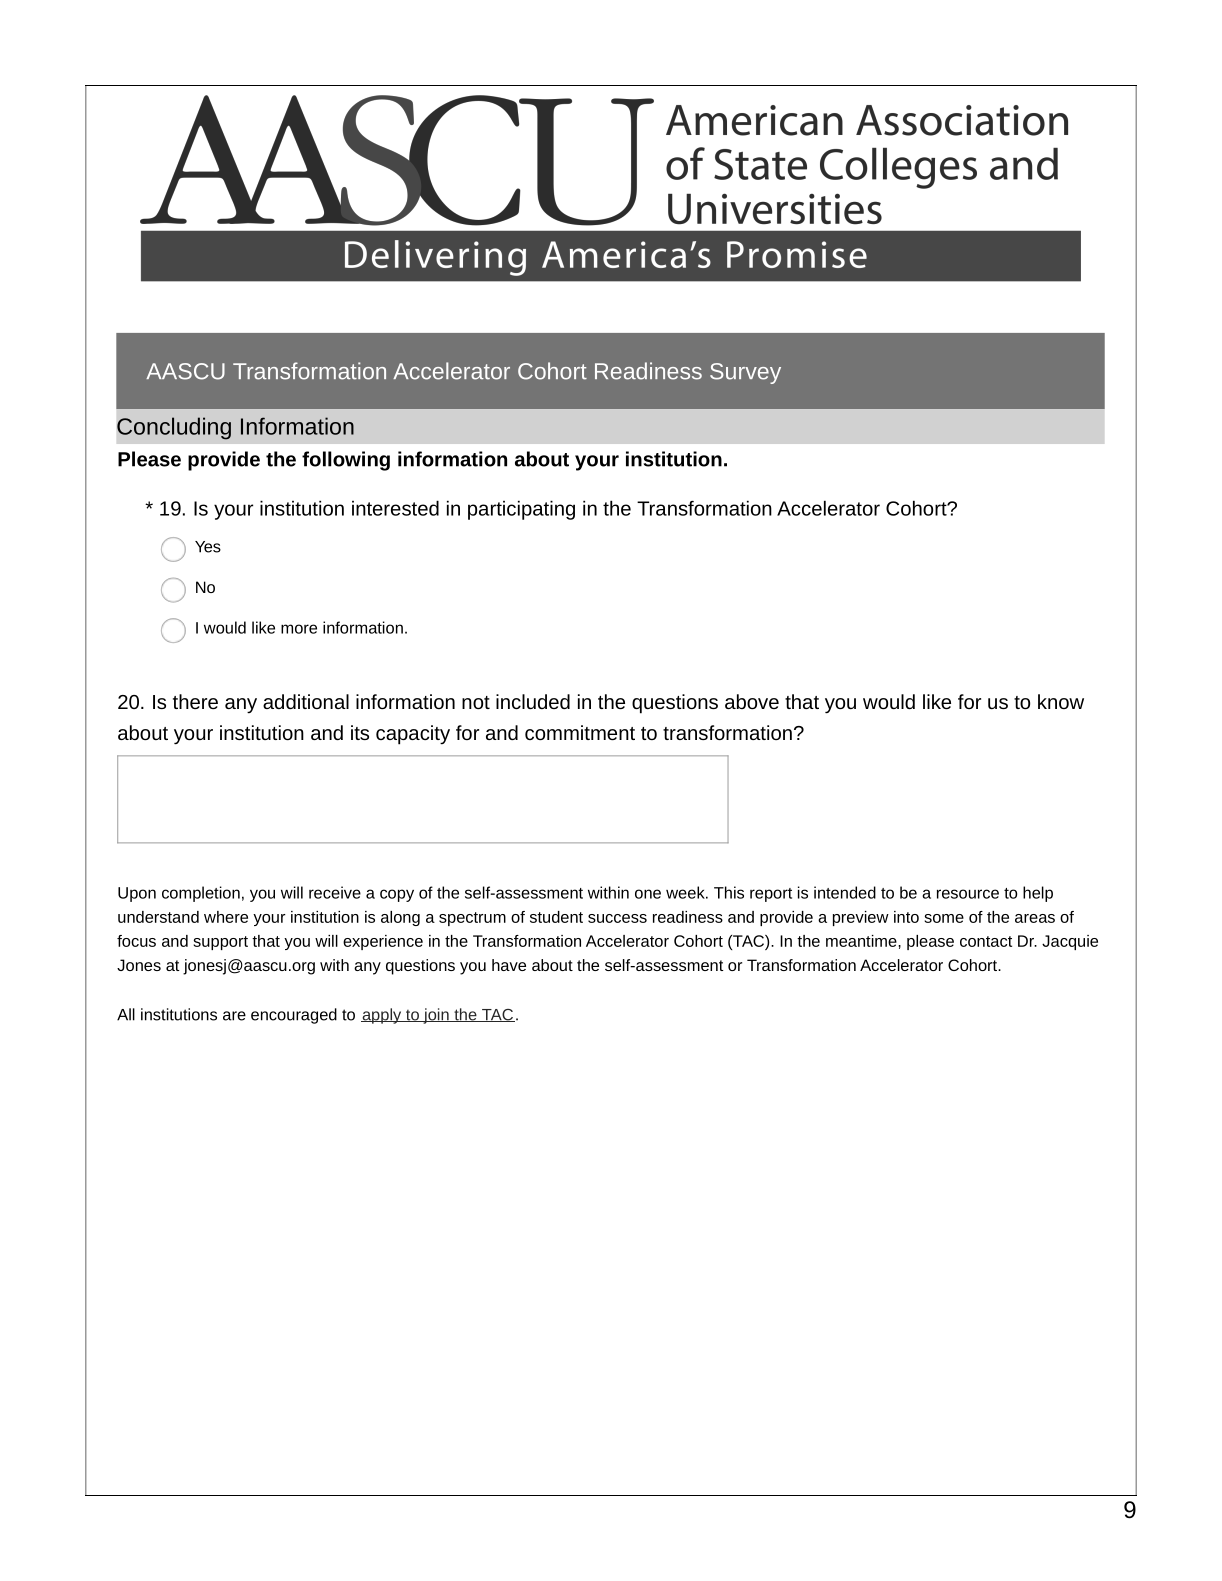 This document has width=1222, height=1581. I want to click on Survey, so click(745, 373).
